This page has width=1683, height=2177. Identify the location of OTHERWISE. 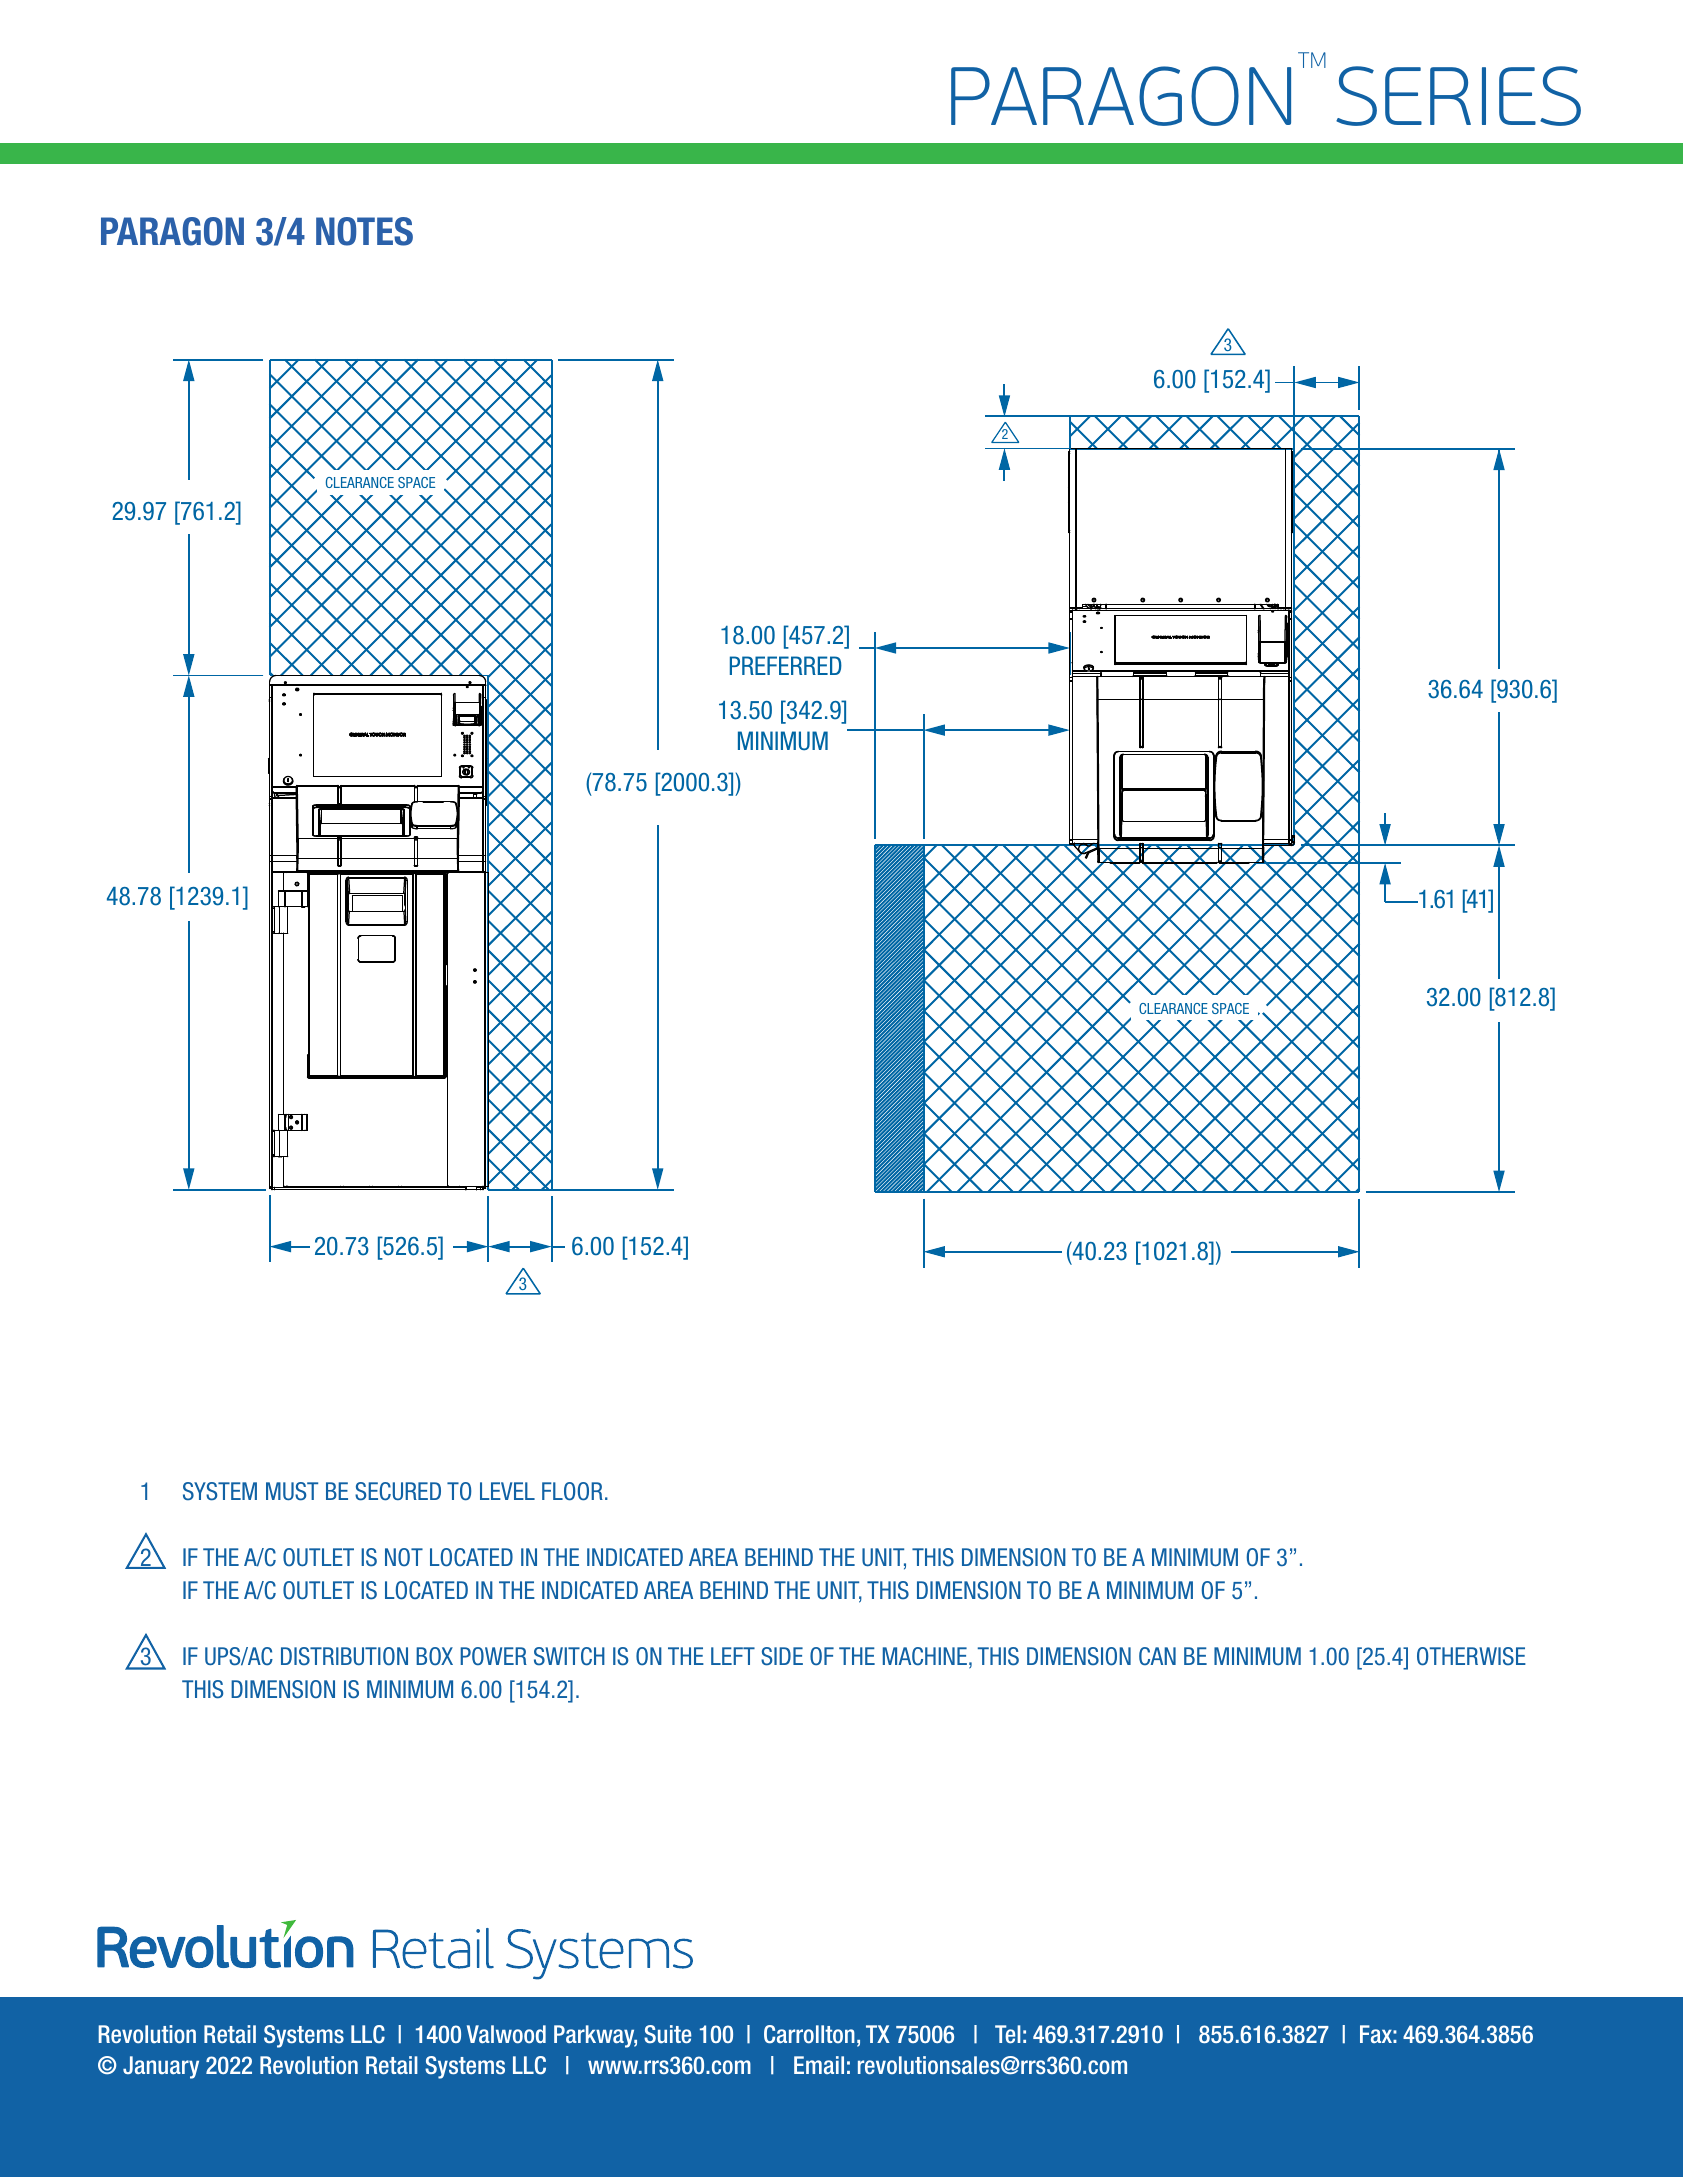
(1471, 1656).
